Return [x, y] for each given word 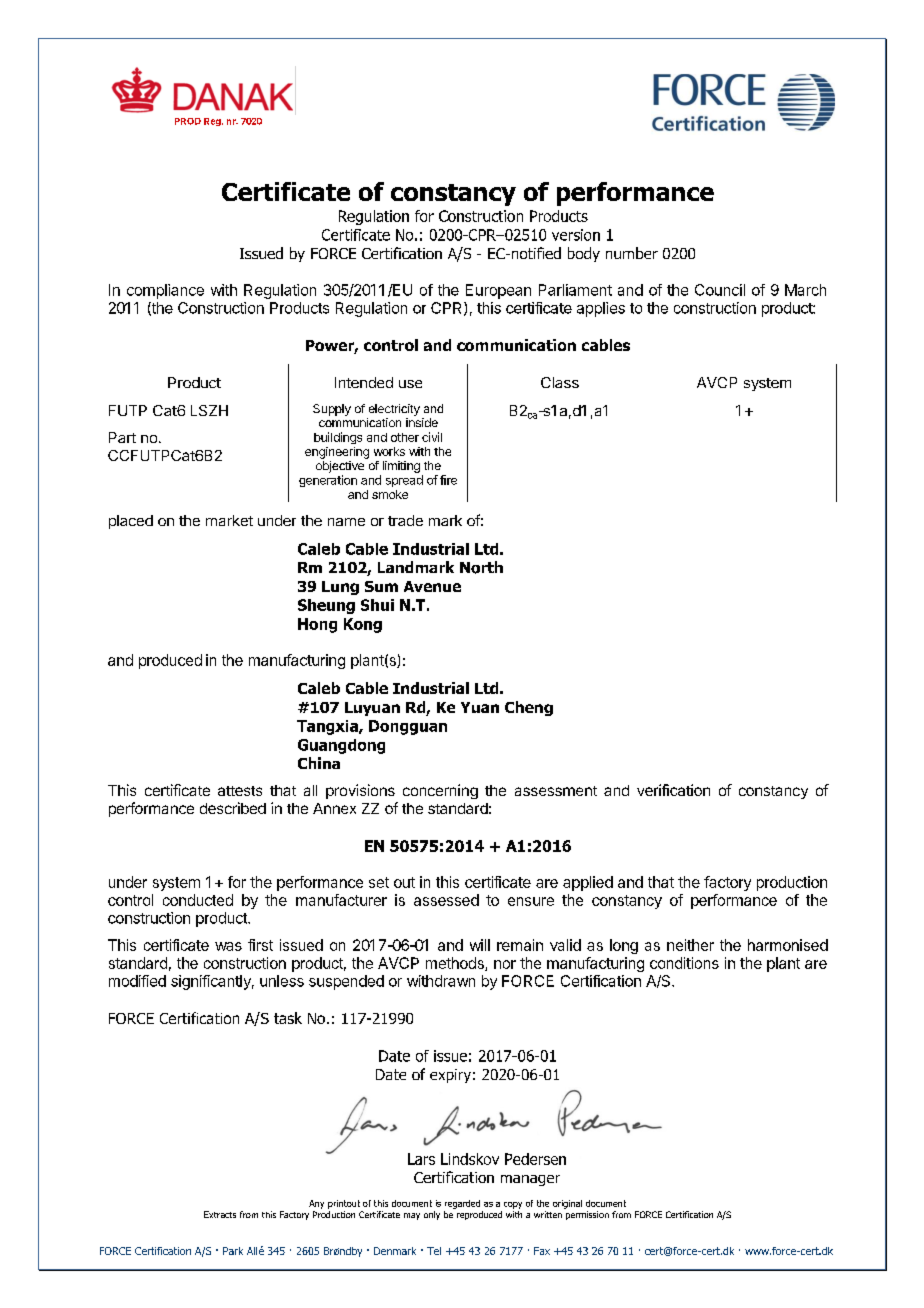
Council [720, 290]
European [498, 291]
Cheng [529, 708]
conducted [198, 900]
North [481, 567]
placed [131, 522]
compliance [165, 291]
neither [690, 945]
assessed [446, 900]
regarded [462, 1204]
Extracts [220, 1214]
